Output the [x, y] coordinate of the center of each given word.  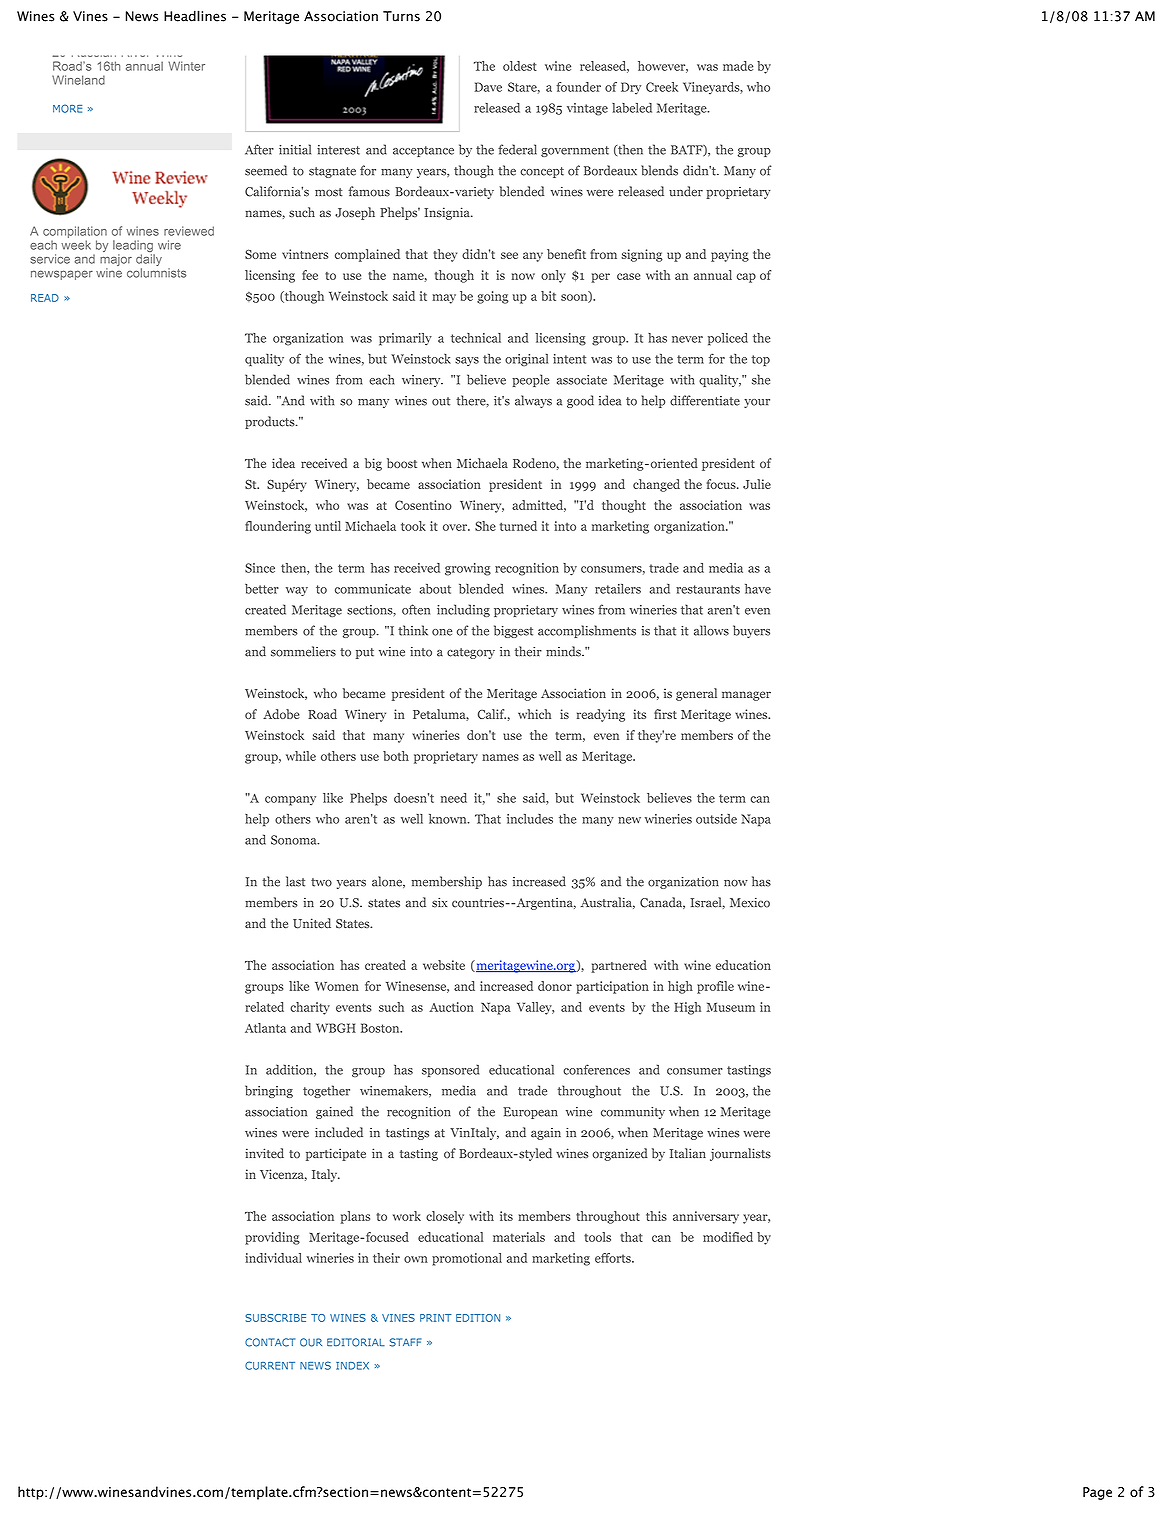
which [534, 714]
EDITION [478, 1318]
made [738, 66]
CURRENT [270, 1365]
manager [746, 696]
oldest [520, 66]
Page [1097, 1493]
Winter [186, 66]
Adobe [281, 714]
